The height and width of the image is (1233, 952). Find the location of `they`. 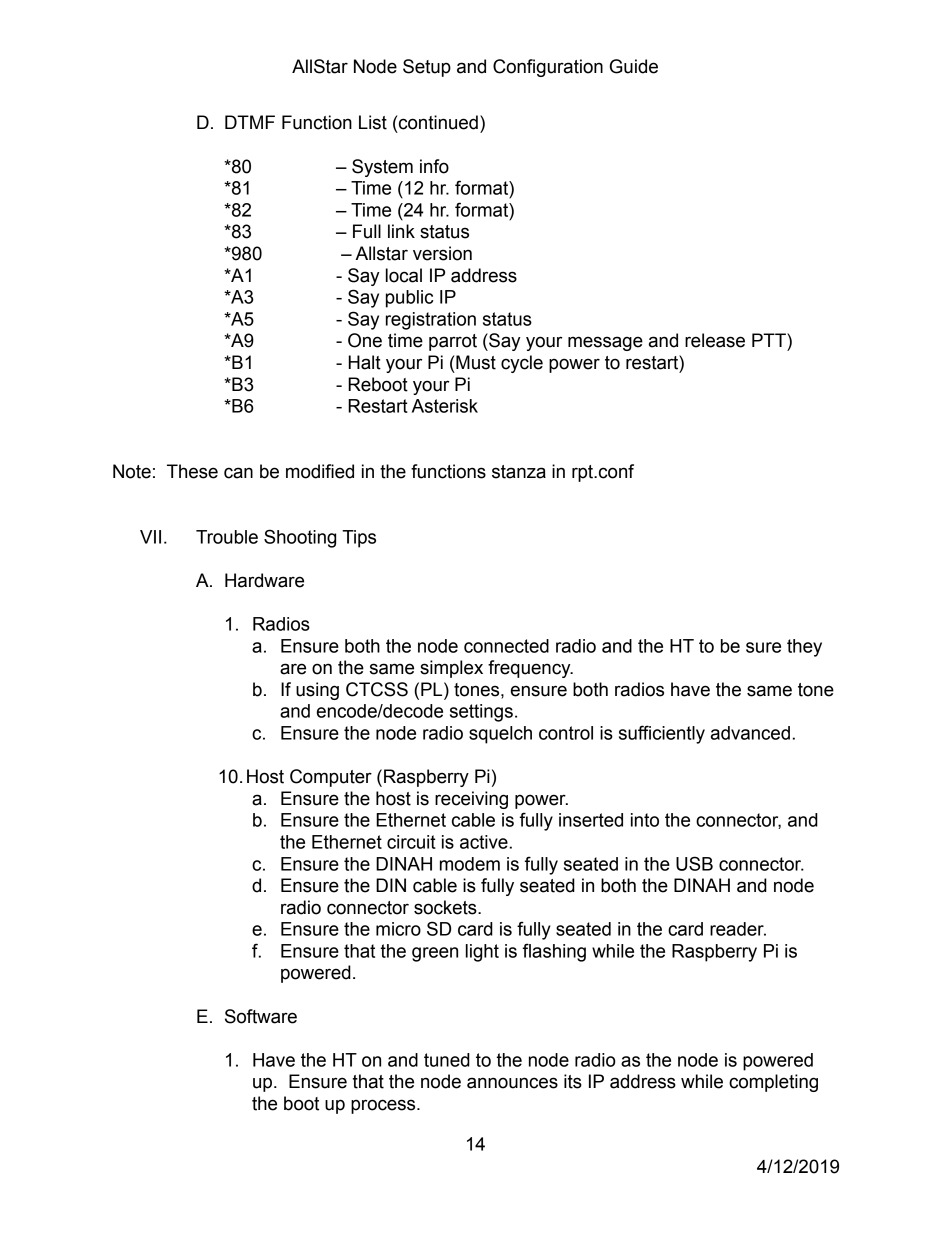

they is located at coordinates (804, 648).
